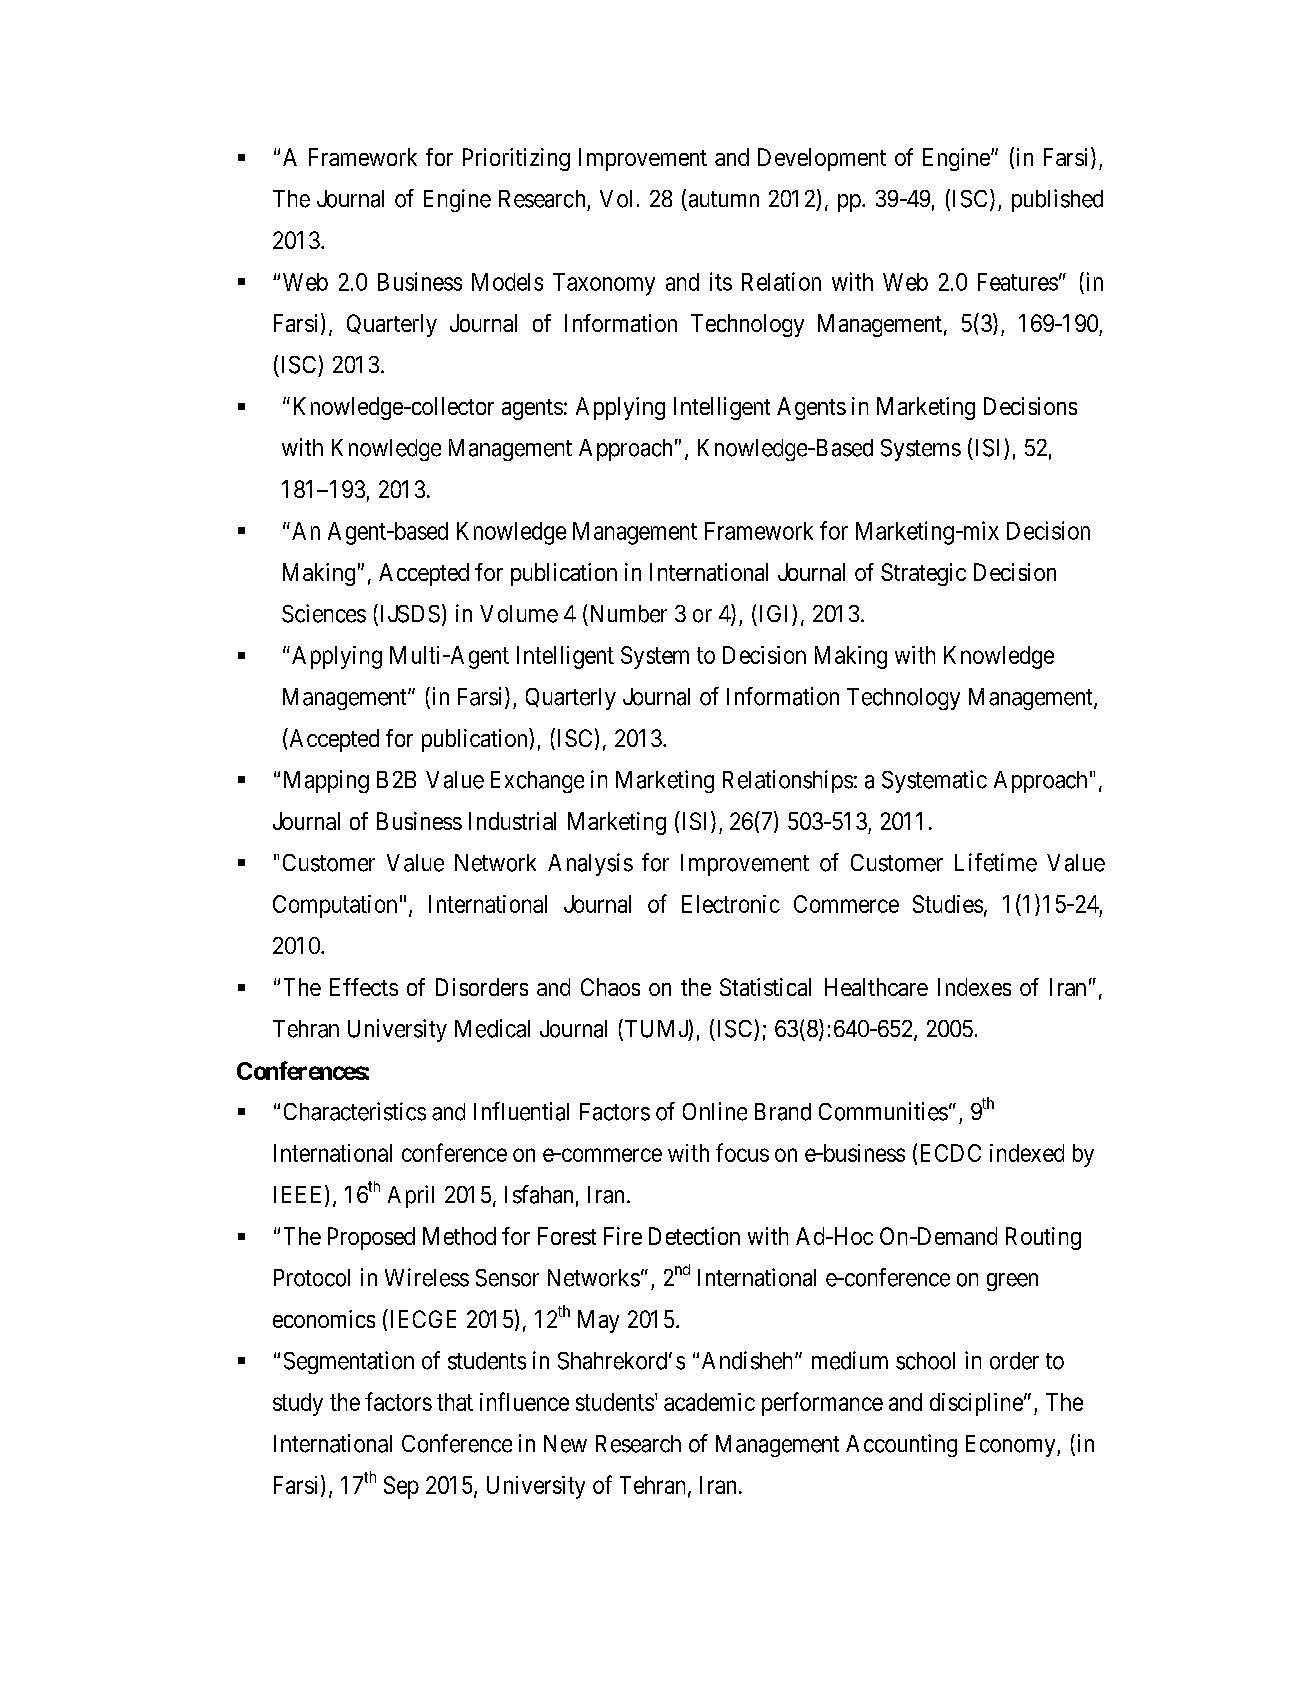 This screenshot has height=1689, width=1305. What do you see at coordinates (516, 159) in the screenshot?
I see `Prioritizing` at bounding box center [516, 159].
